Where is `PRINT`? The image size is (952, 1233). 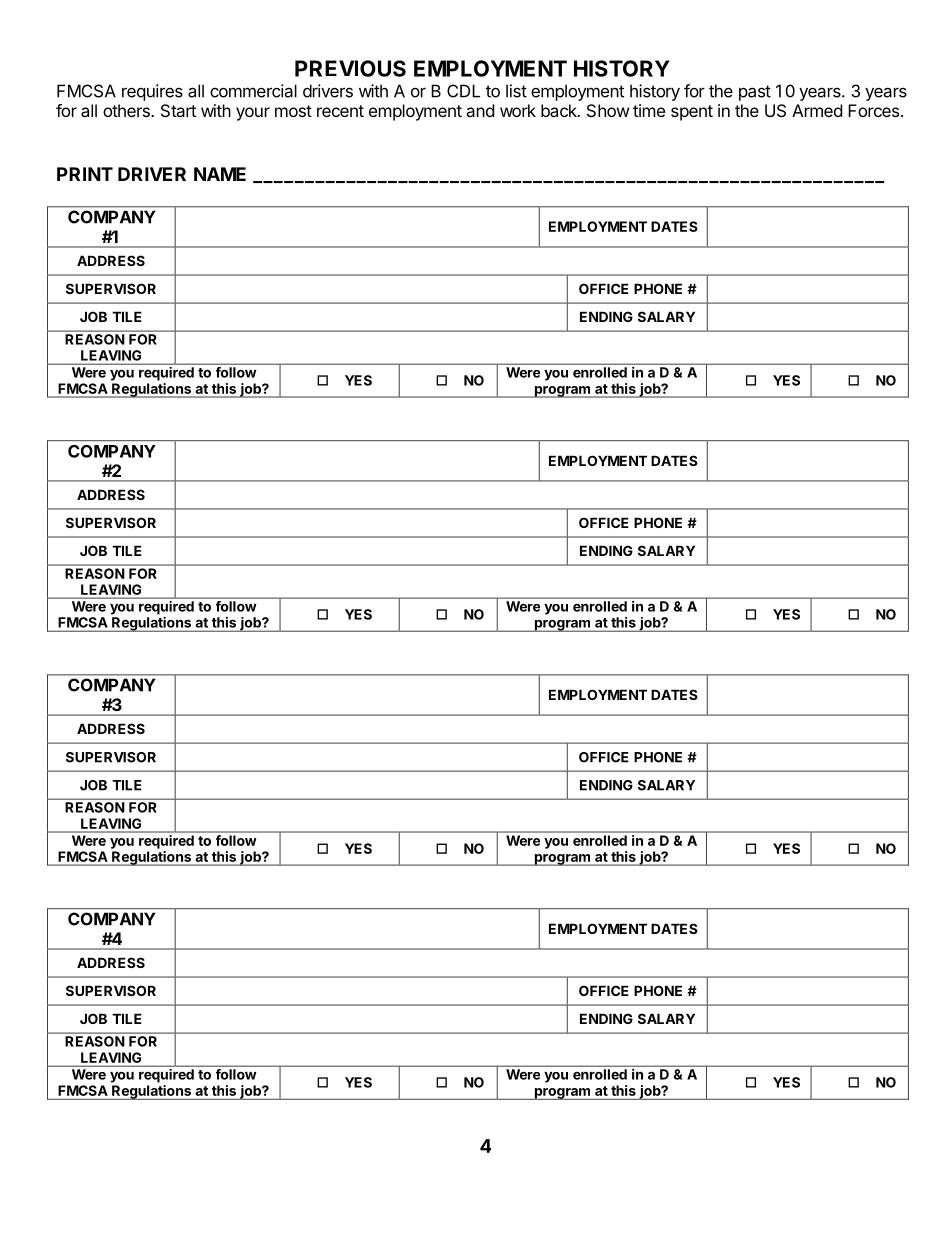
PRINT is located at coordinates (85, 174).
